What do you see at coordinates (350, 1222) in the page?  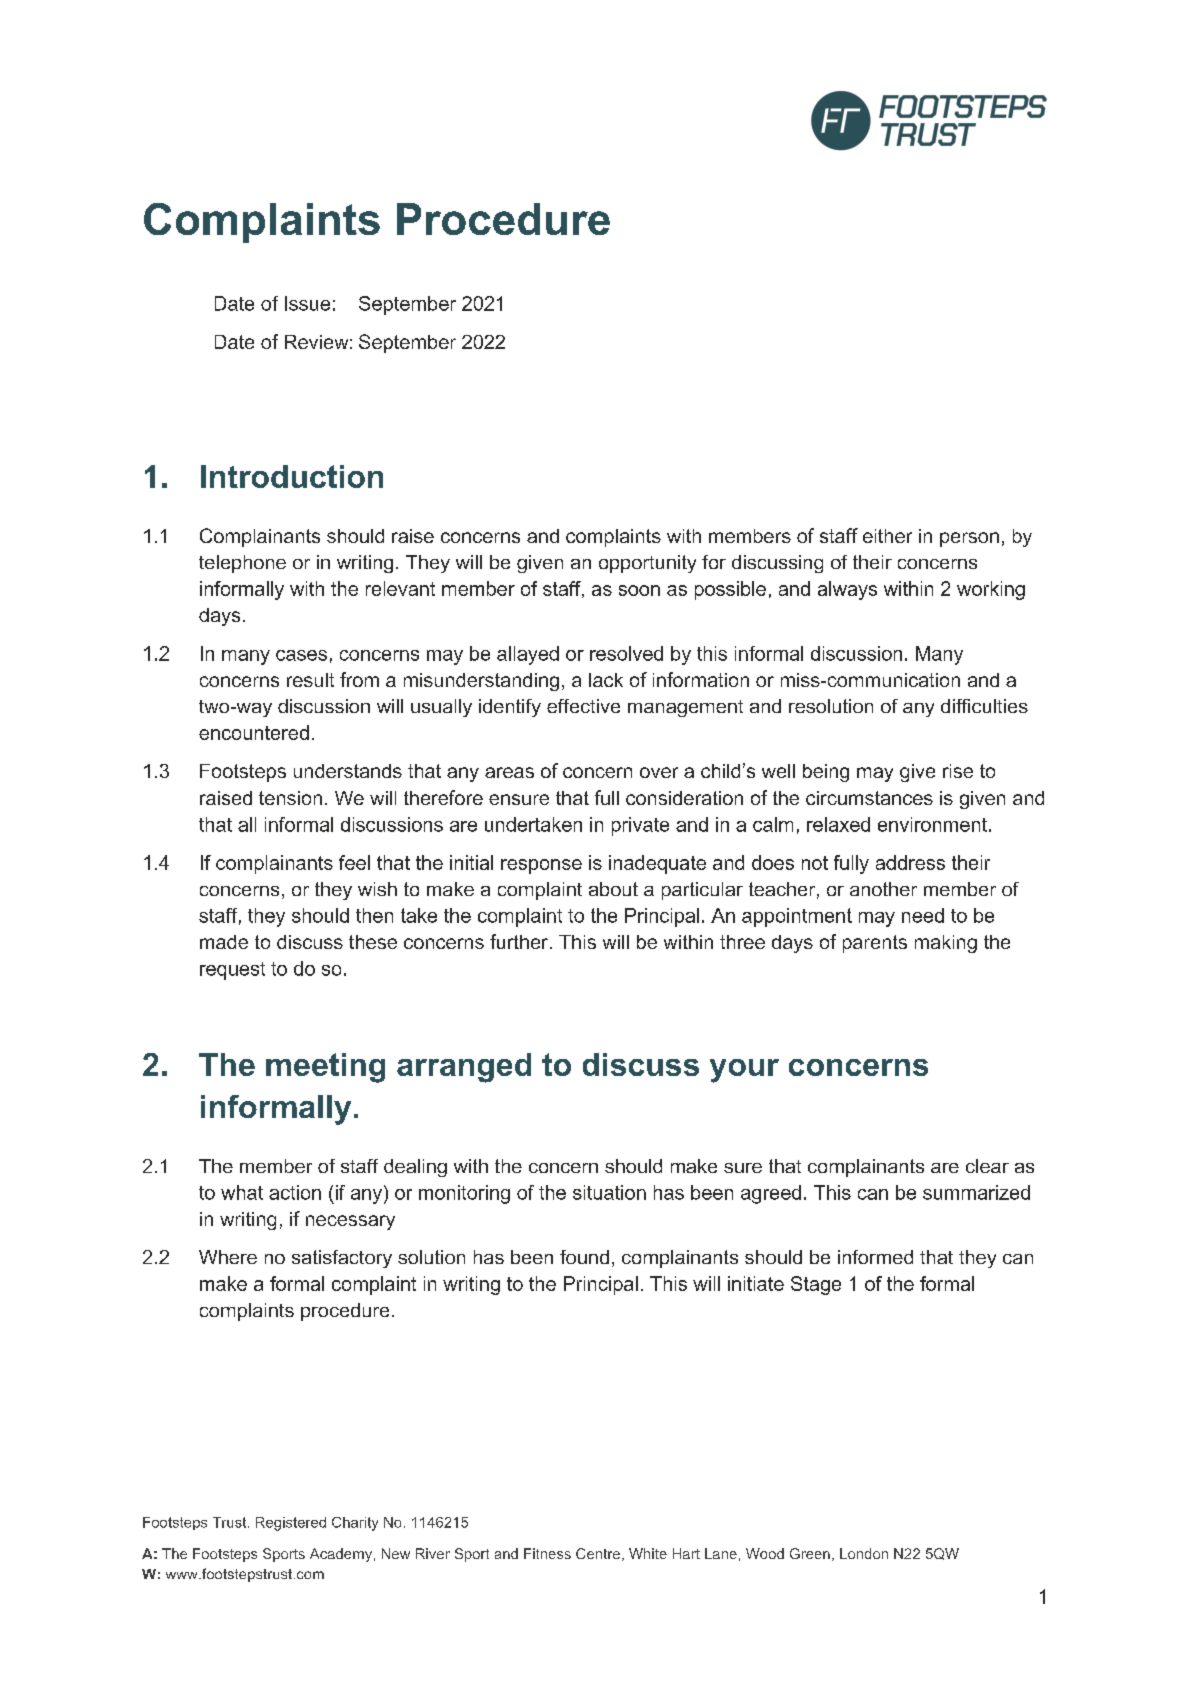 I see `necessary` at bounding box center [350, 1222].
